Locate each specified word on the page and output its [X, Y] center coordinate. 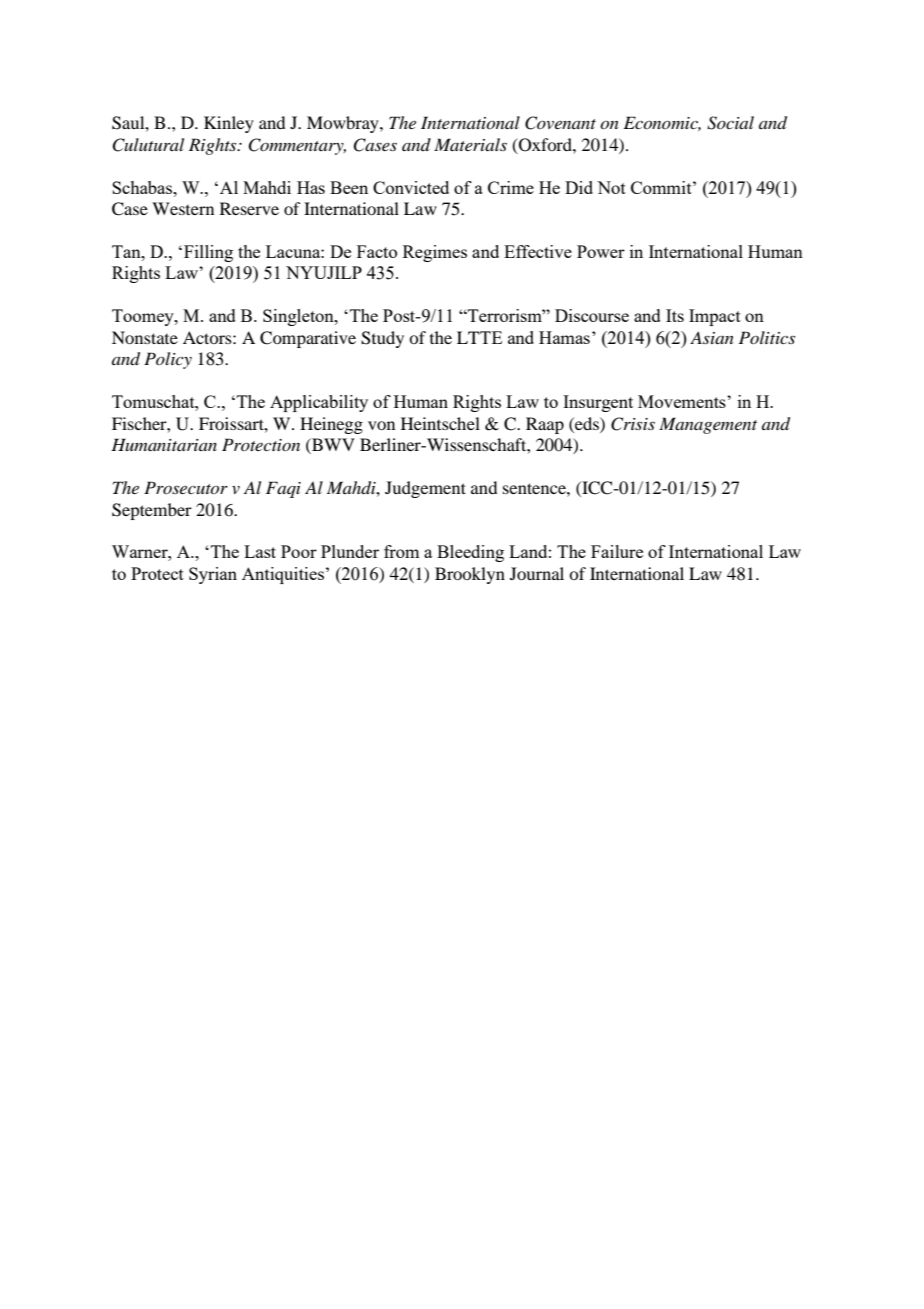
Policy [168, 360]
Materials [470, 144]
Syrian [213, 575]
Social [730, 123]
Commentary [297, 146]
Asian [712, 337]
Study [382, 339]
